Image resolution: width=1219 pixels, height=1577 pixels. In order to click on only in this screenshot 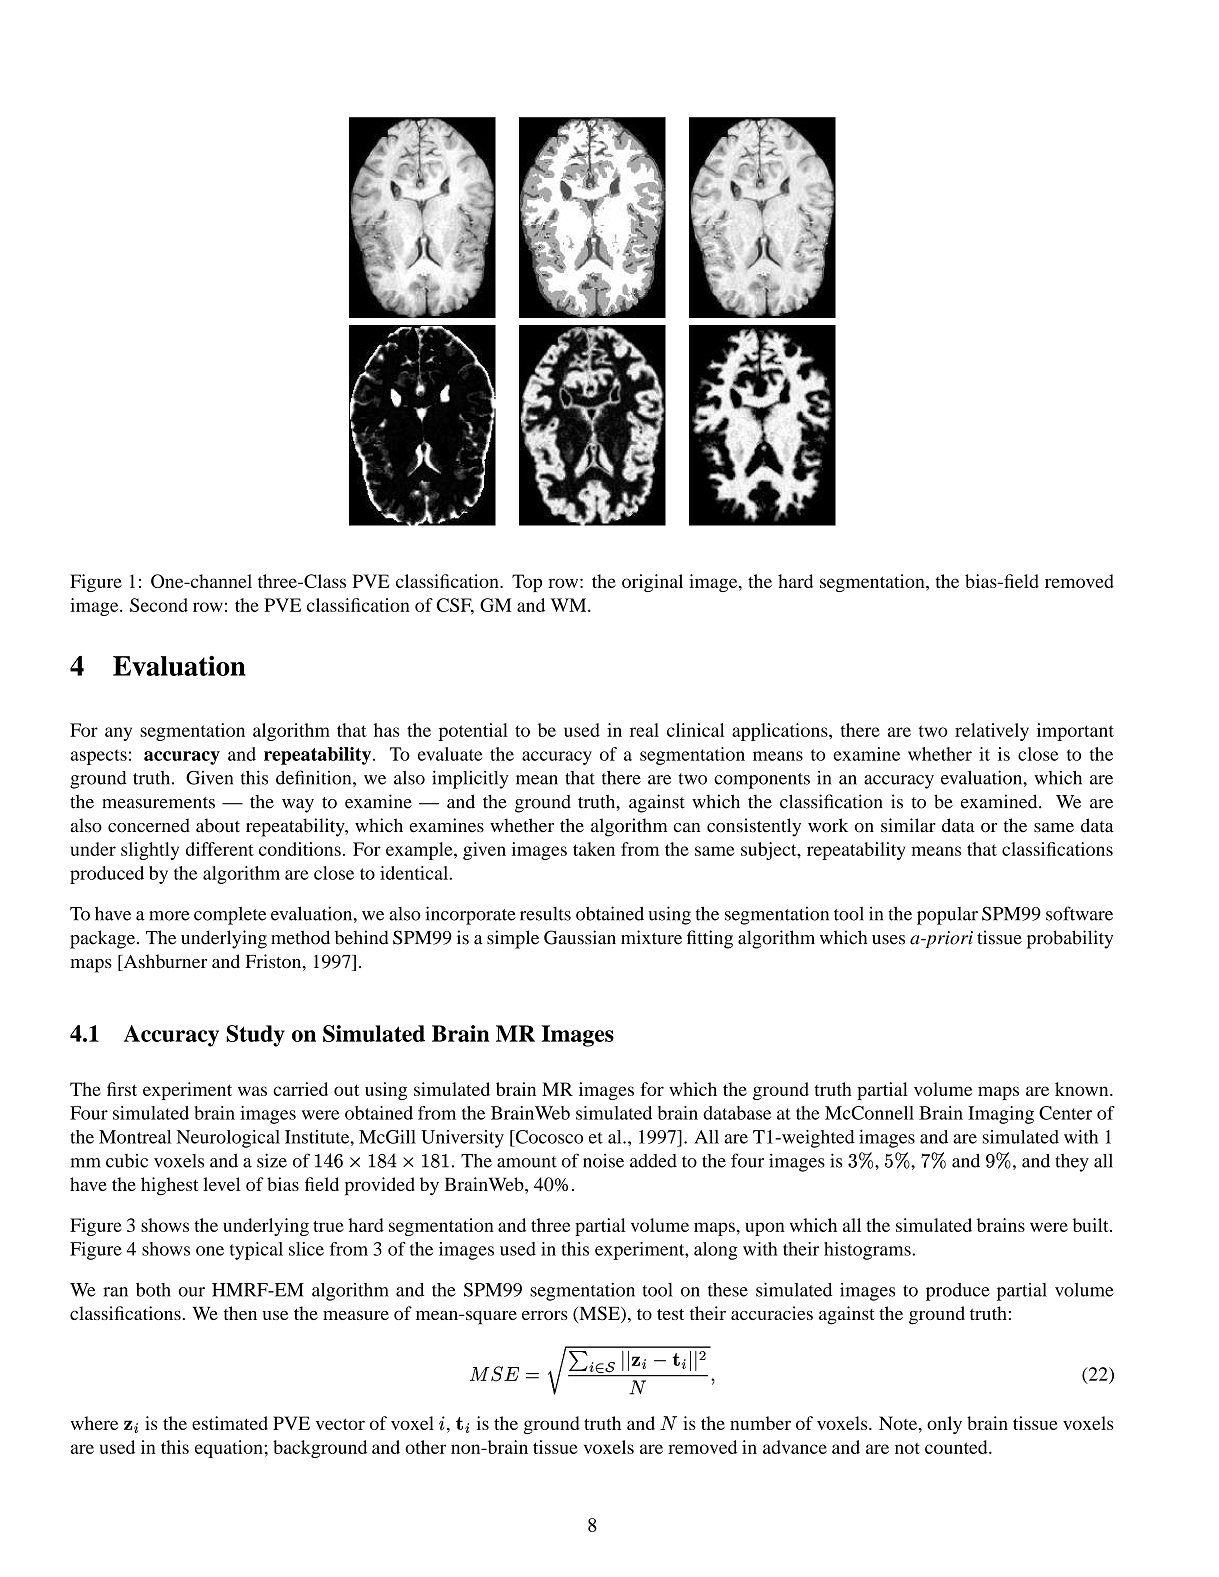, I will do `click(944, 1425)`.
